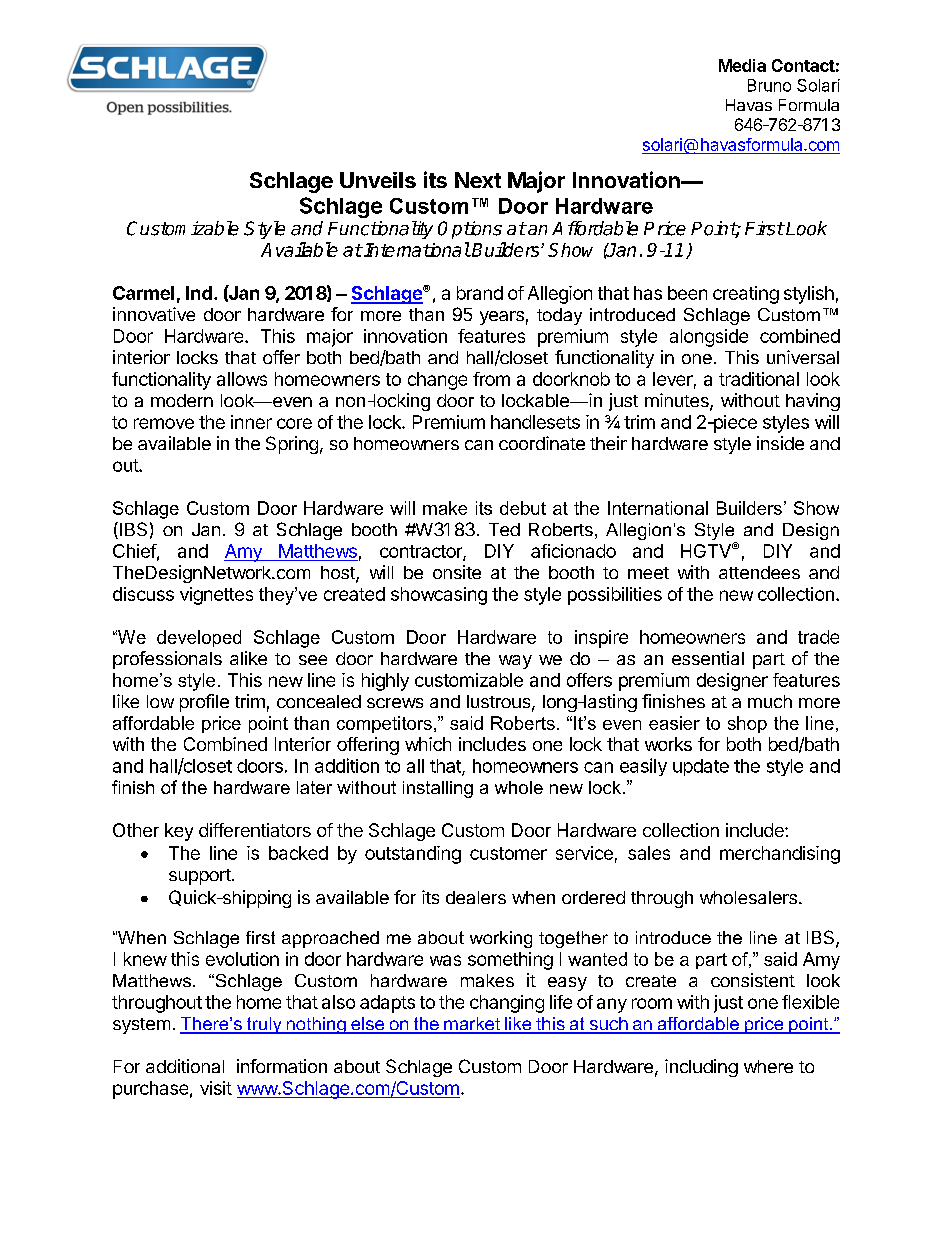 The width and height of the page is (952, 1233). Describe the element at coordinates (472, 1025) in the page. I see `market` at that location.
